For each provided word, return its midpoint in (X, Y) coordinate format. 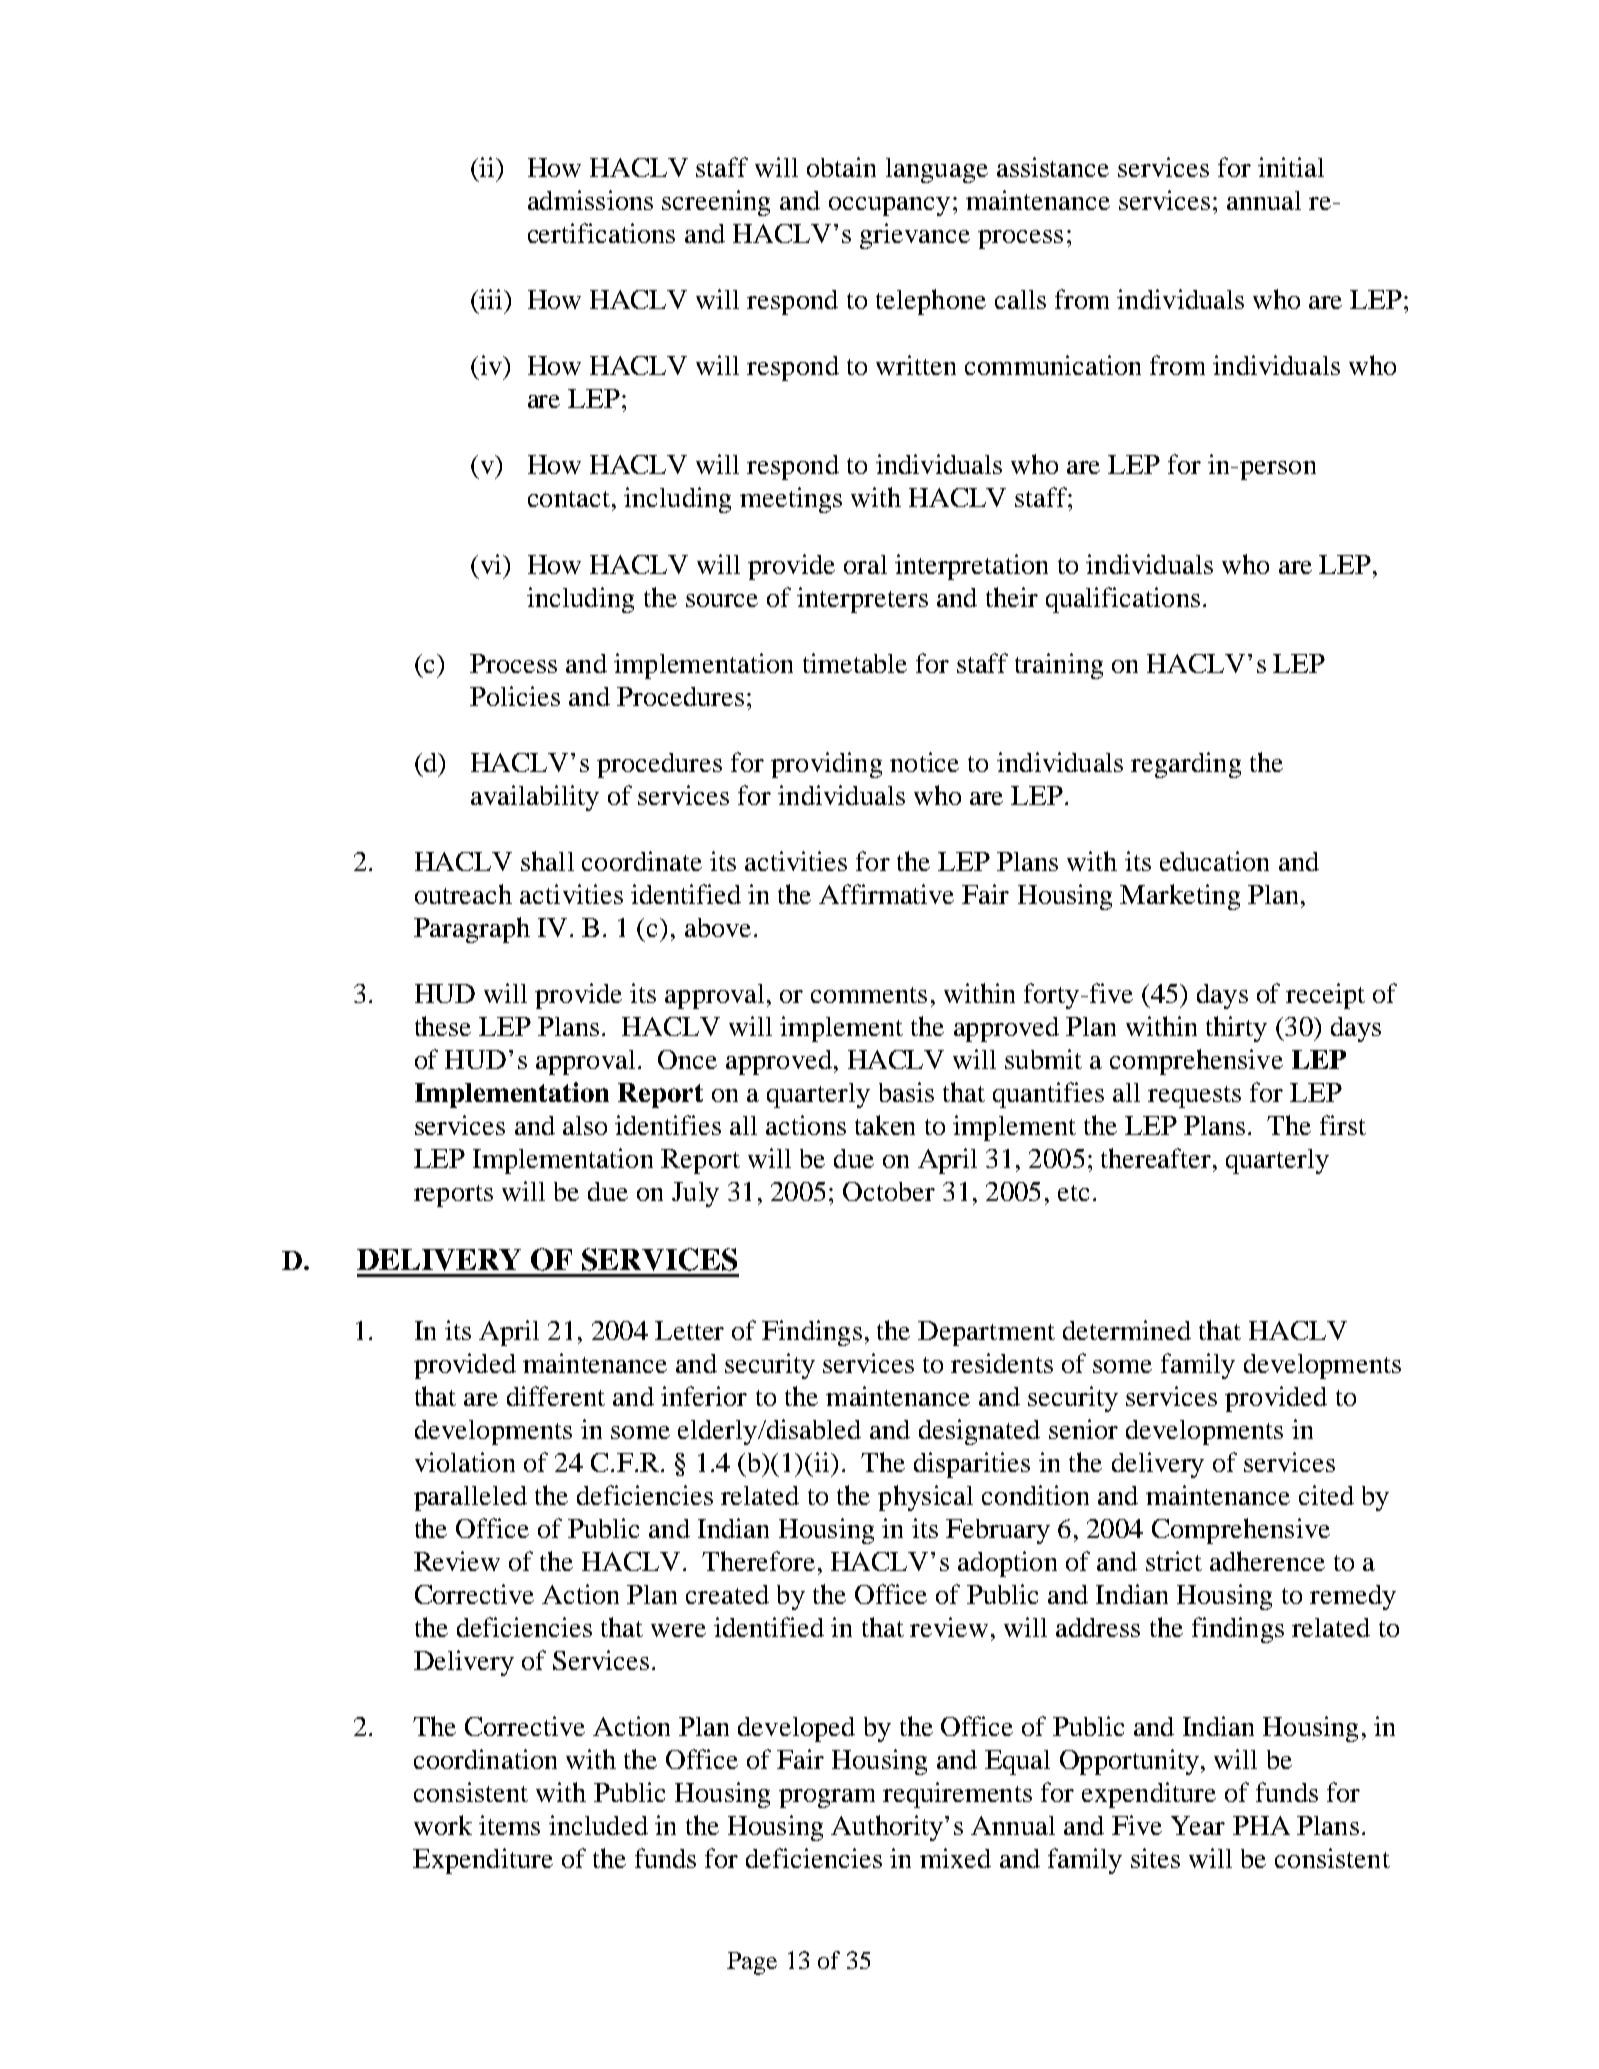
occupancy (889, 206)
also (585, 1125)
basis (906, 1092)
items (509, 1825)
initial (1291, 167)
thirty (1236, 1029)
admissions (590, 200)
